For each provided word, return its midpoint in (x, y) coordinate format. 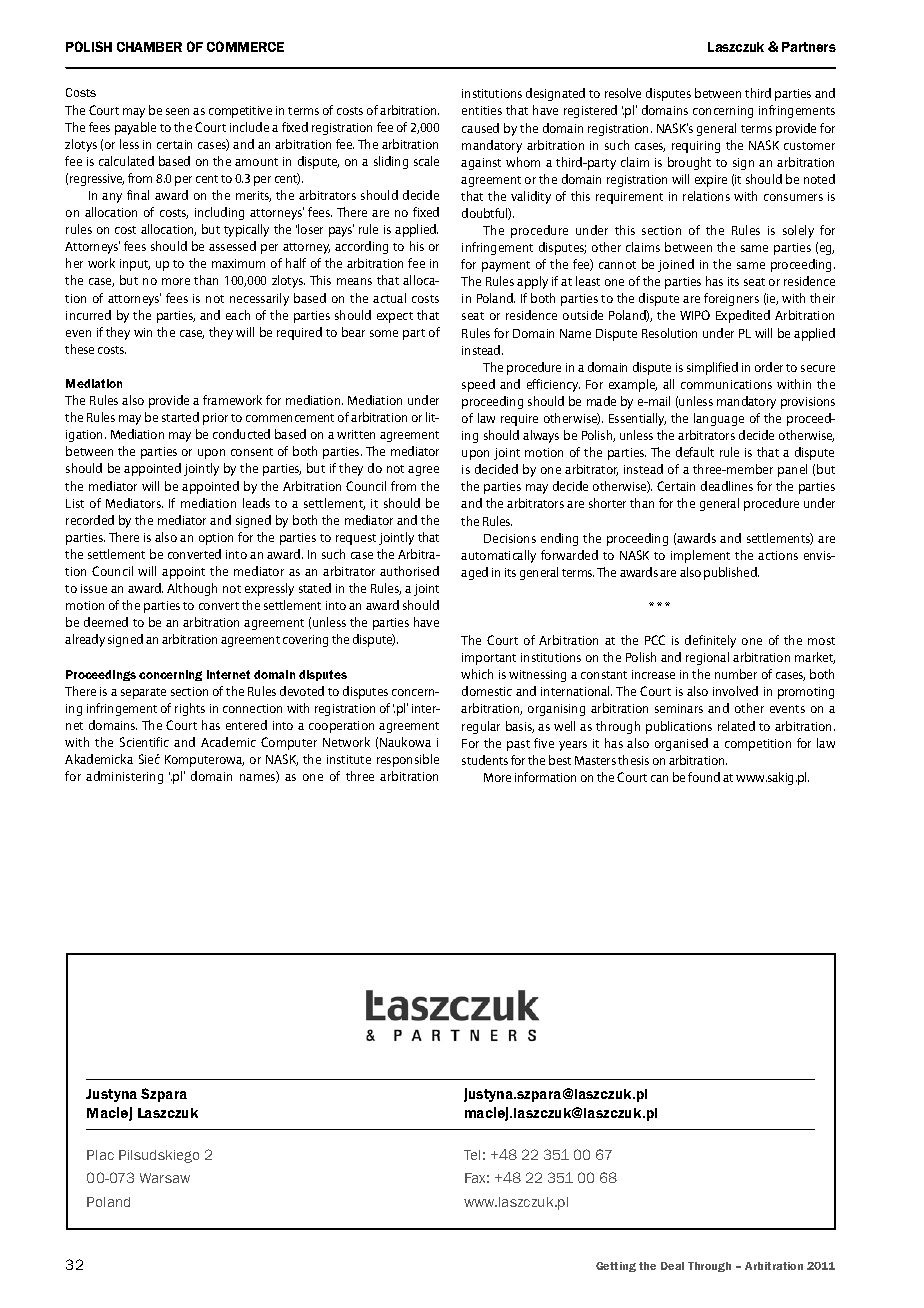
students (485, 760)
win (143, 332)
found (704, 777)
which (477, 674)
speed (478, 385)
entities (482, 110)
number (736, 674)
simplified (712, 368)
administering (124, 777)
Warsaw (165, 1178)
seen (177, 111)
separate (143, 693)
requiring (696, 147)
